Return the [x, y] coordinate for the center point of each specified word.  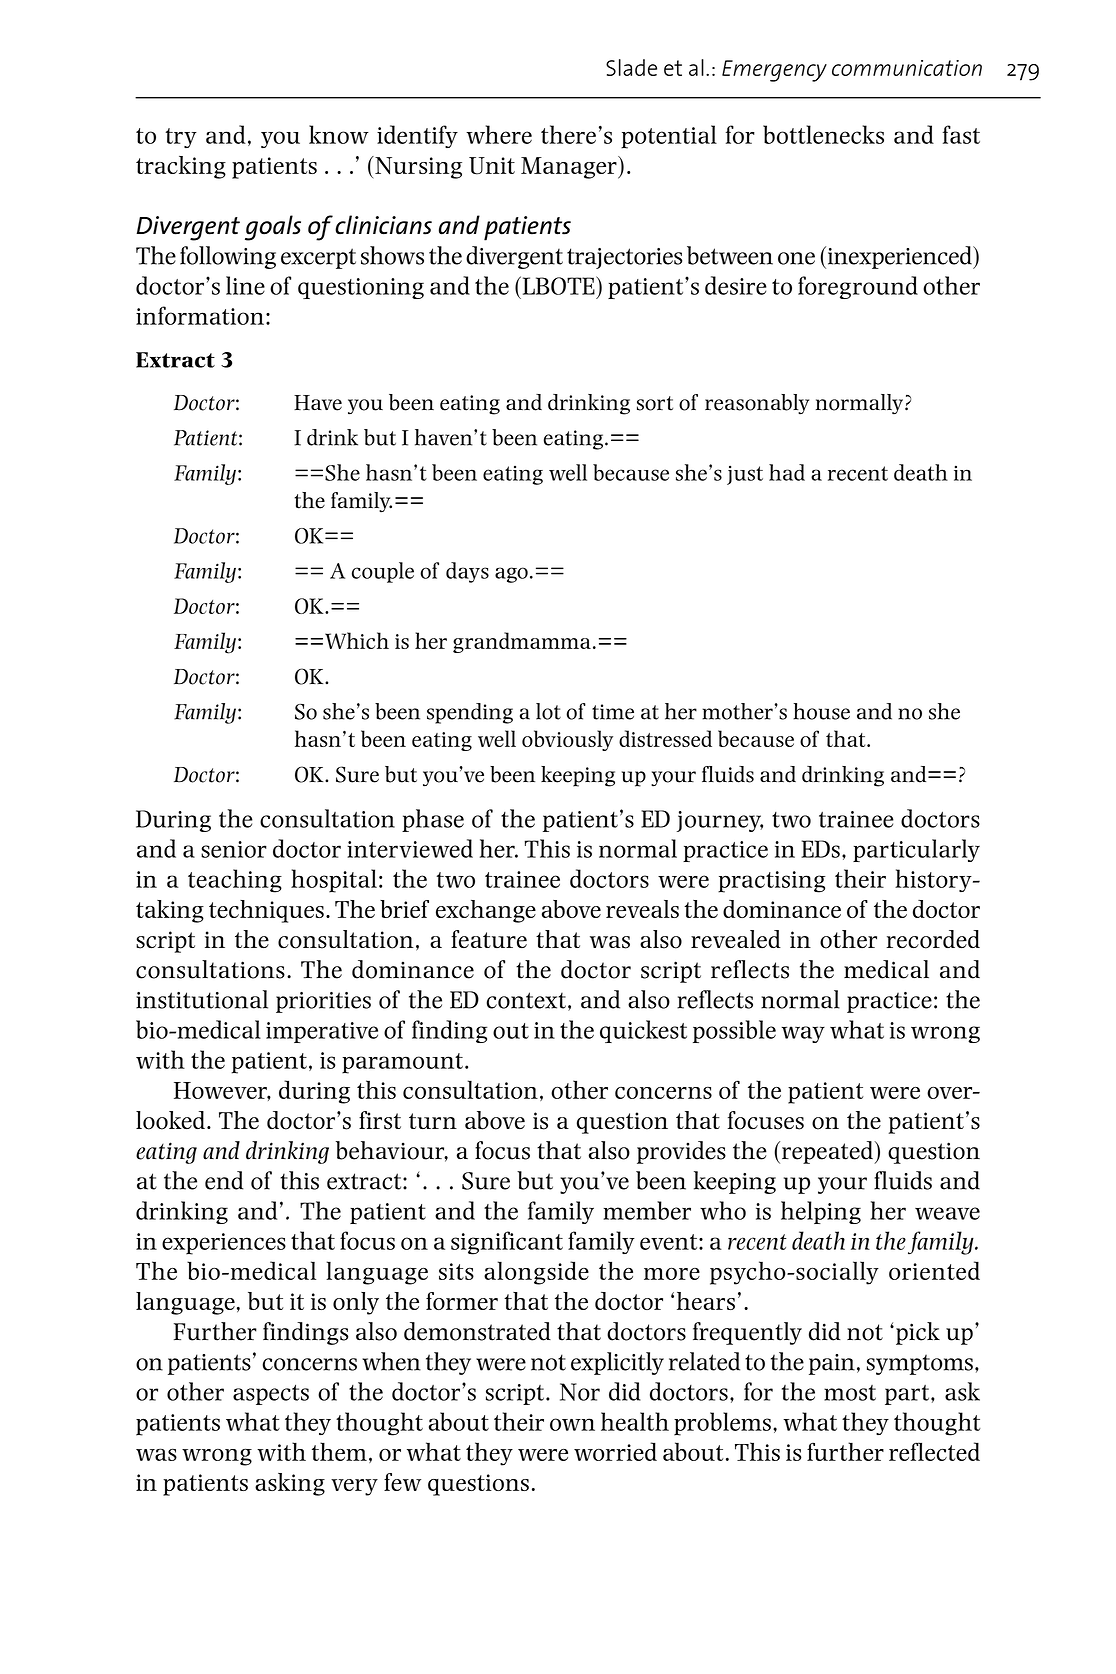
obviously [567, 740]
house [821, 711]
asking [290, 1484]
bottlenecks [823, 134]
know [339, 134]
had [787, 472]
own [572, 1424]
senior [234, 849]
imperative [322, 1032]
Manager [570, 167]
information [200, 315]
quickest [643, 1031]
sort [655, 403]
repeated [828, 1152]
